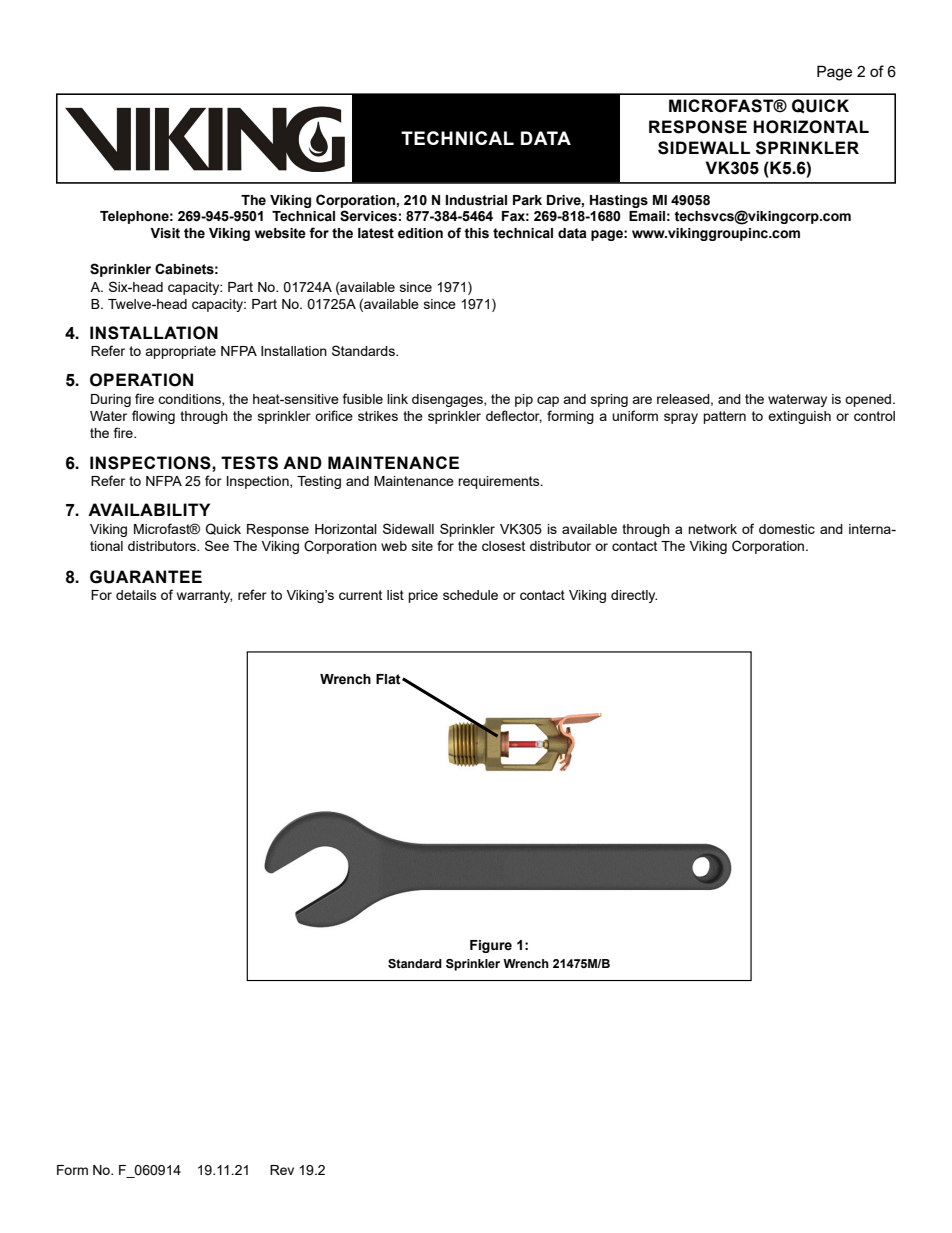  I want to click on See, so click(217, 545).
